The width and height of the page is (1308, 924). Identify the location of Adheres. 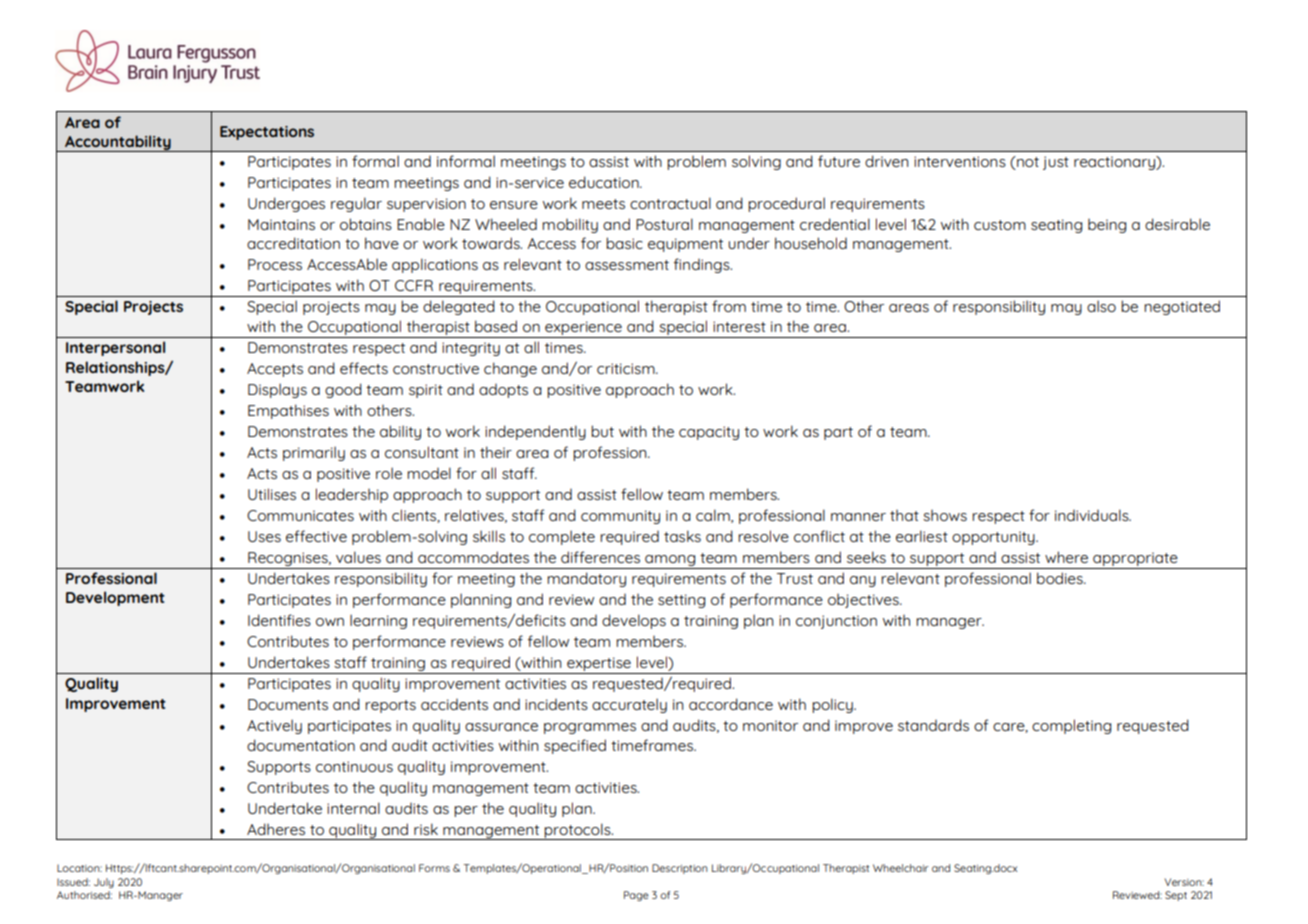
(276, 829).
